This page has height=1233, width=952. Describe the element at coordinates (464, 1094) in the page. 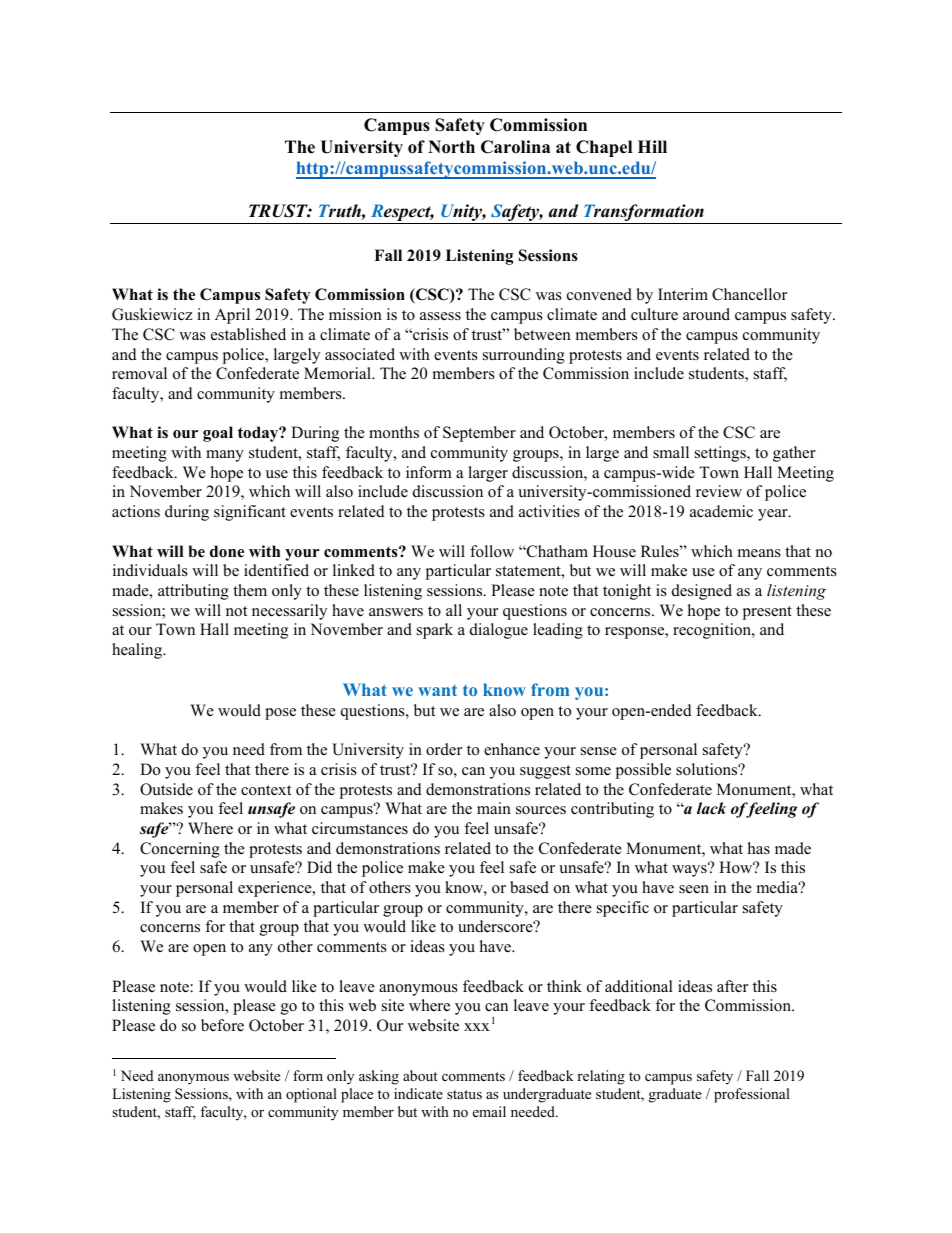

I see `status` at that location.
